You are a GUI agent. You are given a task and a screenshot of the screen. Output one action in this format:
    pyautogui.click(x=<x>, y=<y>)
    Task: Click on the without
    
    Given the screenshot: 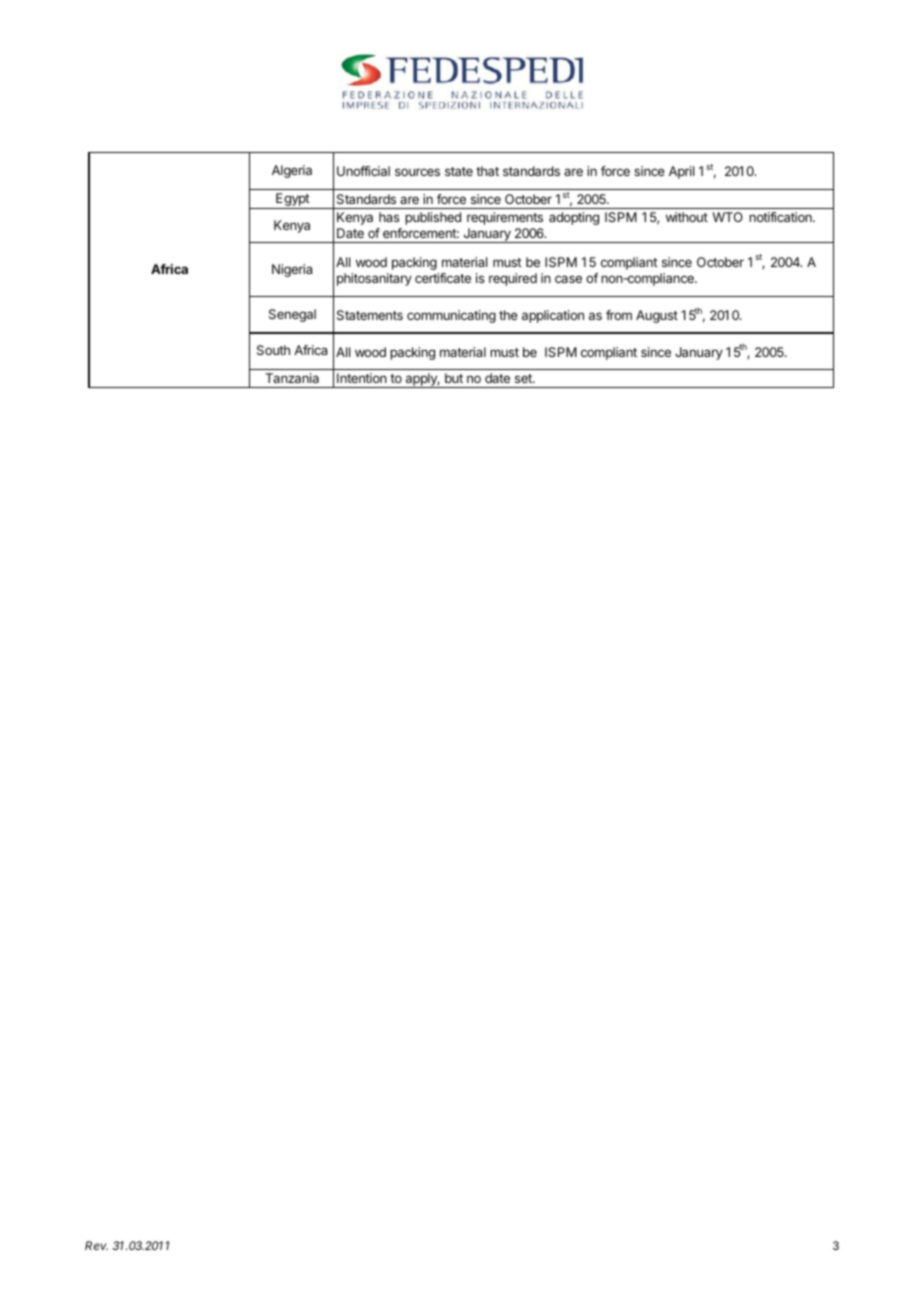 What is the action you would take?
    pyautogui.click(x=687, y=217)
